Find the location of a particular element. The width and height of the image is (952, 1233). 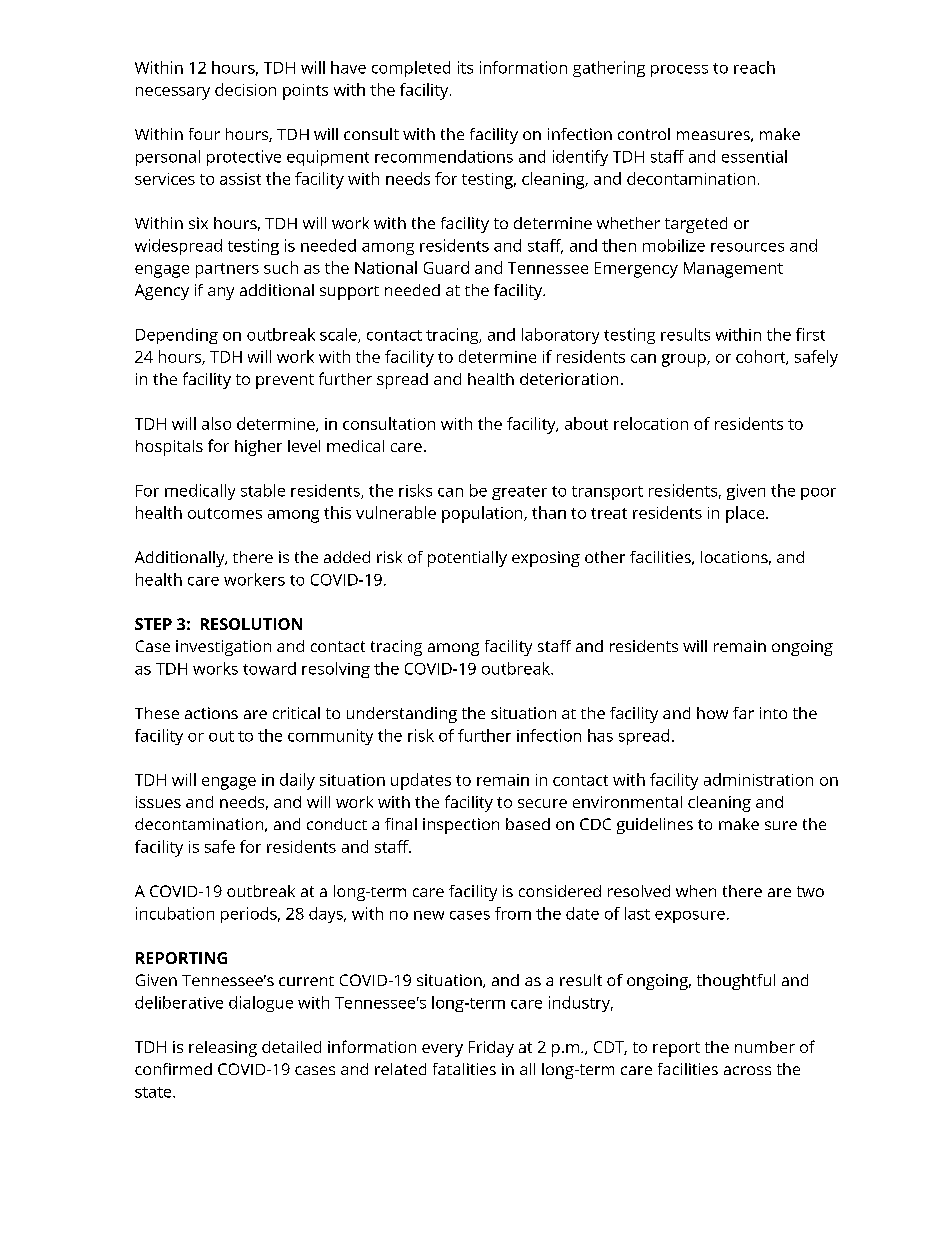

reach is located at coordinates (754, 67).
